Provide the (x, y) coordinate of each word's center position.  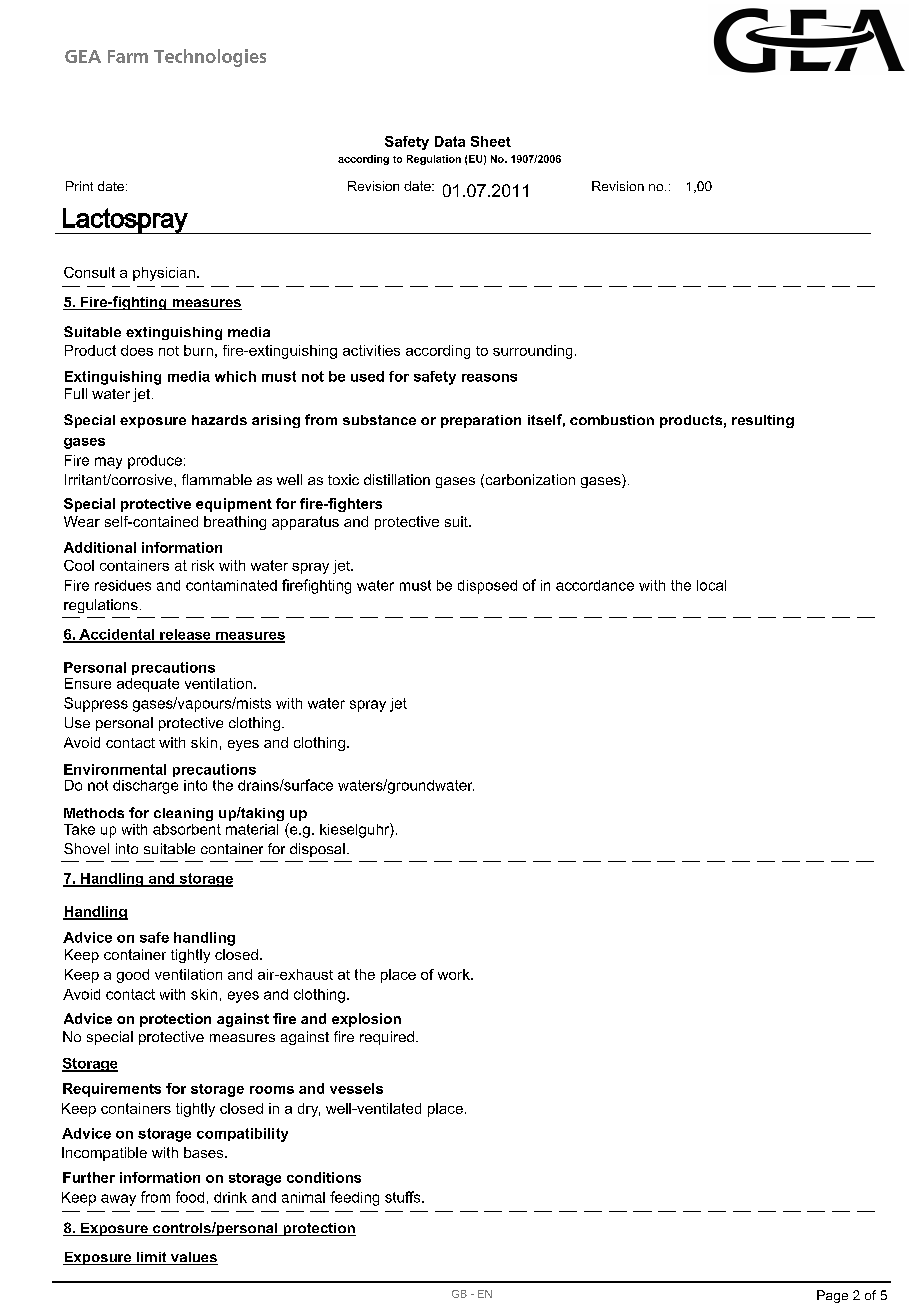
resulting (763, 421)
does (137, 350)
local (711, 585)
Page (832, 1296)
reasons (489, 378)
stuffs (404, 1197)
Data (450, 141)
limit (152, 1258)
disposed (487, 587)
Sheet (491, 141)
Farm (128, 56)
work (455, 974)
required (387, 1038)
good (133, 976)
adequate (148, 685)
